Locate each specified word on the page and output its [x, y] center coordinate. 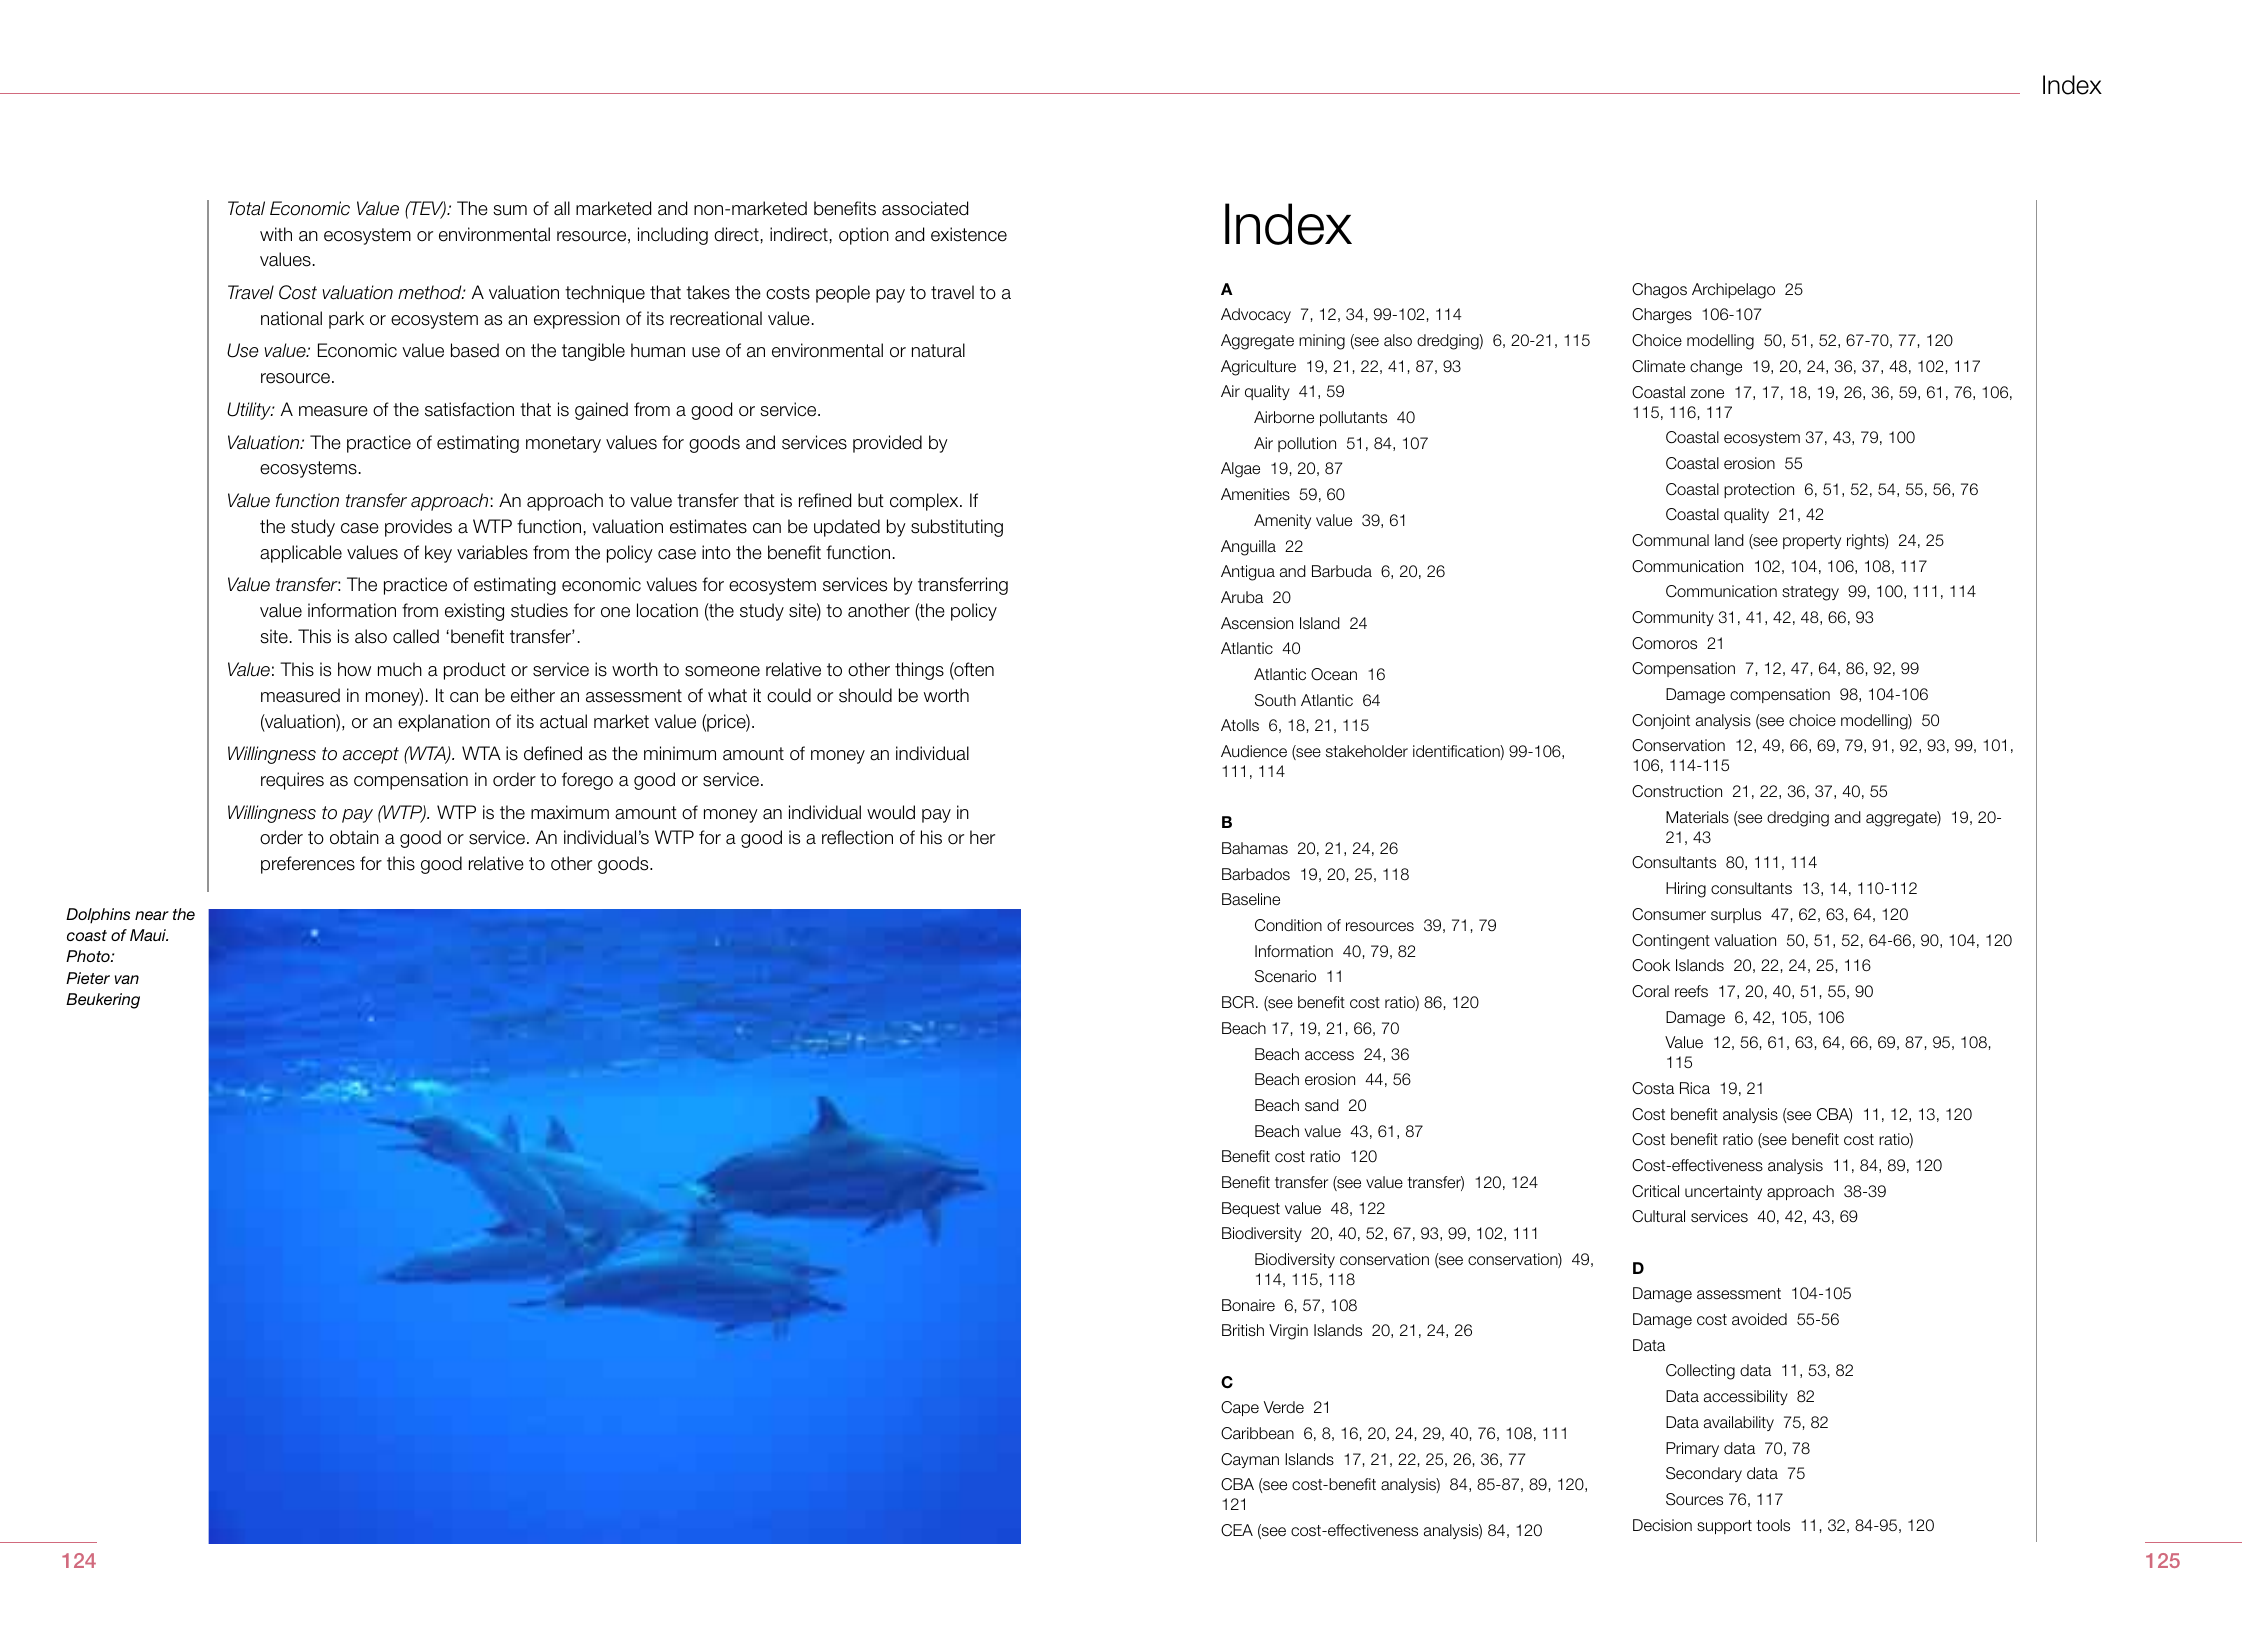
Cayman [1250, 1460]
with [276, 234]
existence [969, 234]
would [891, 812]
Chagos [1659, 291]
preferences [308, 865]
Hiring [1686, 890]
